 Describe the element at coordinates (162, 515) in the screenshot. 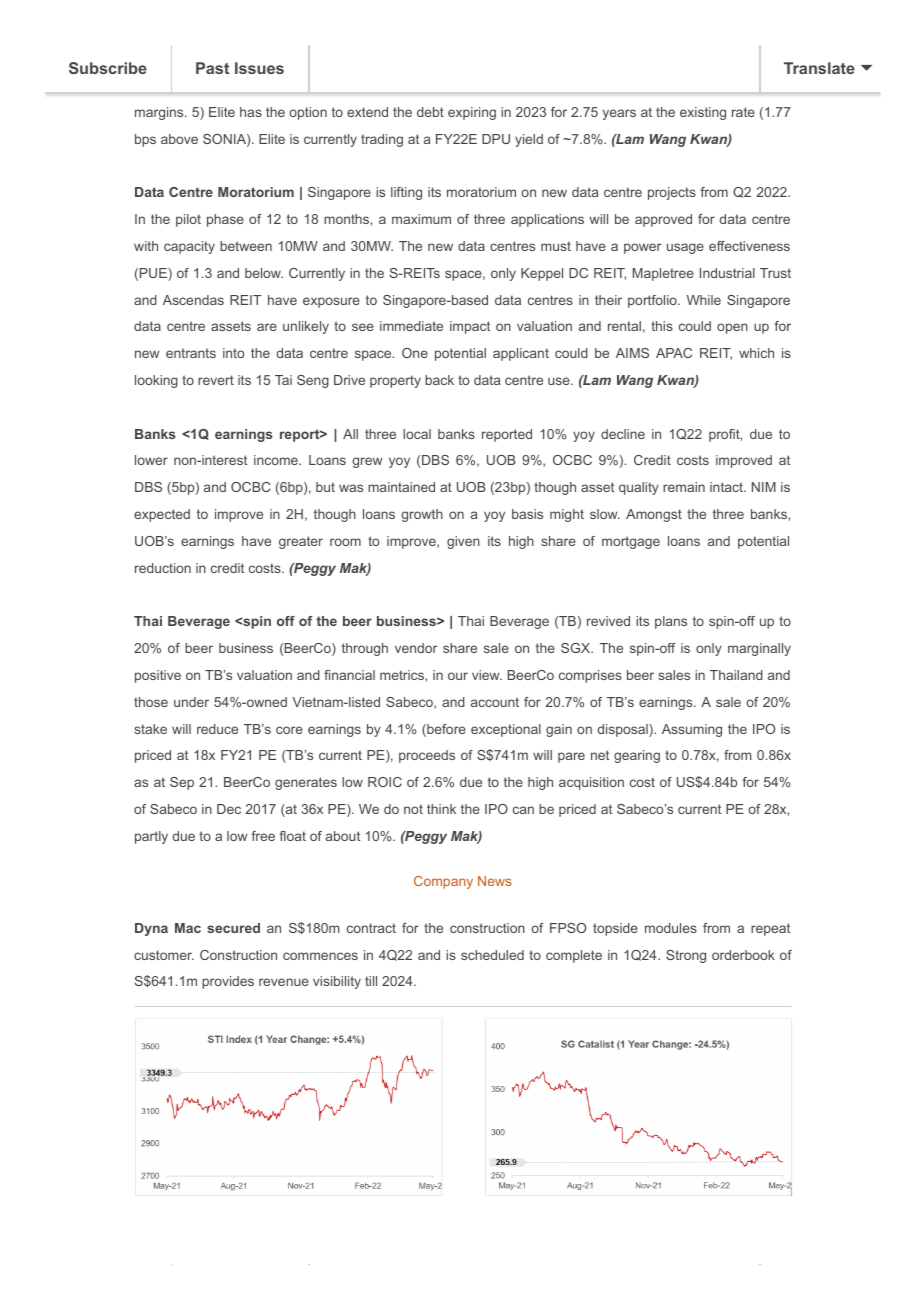

I see `expected` at that location.
